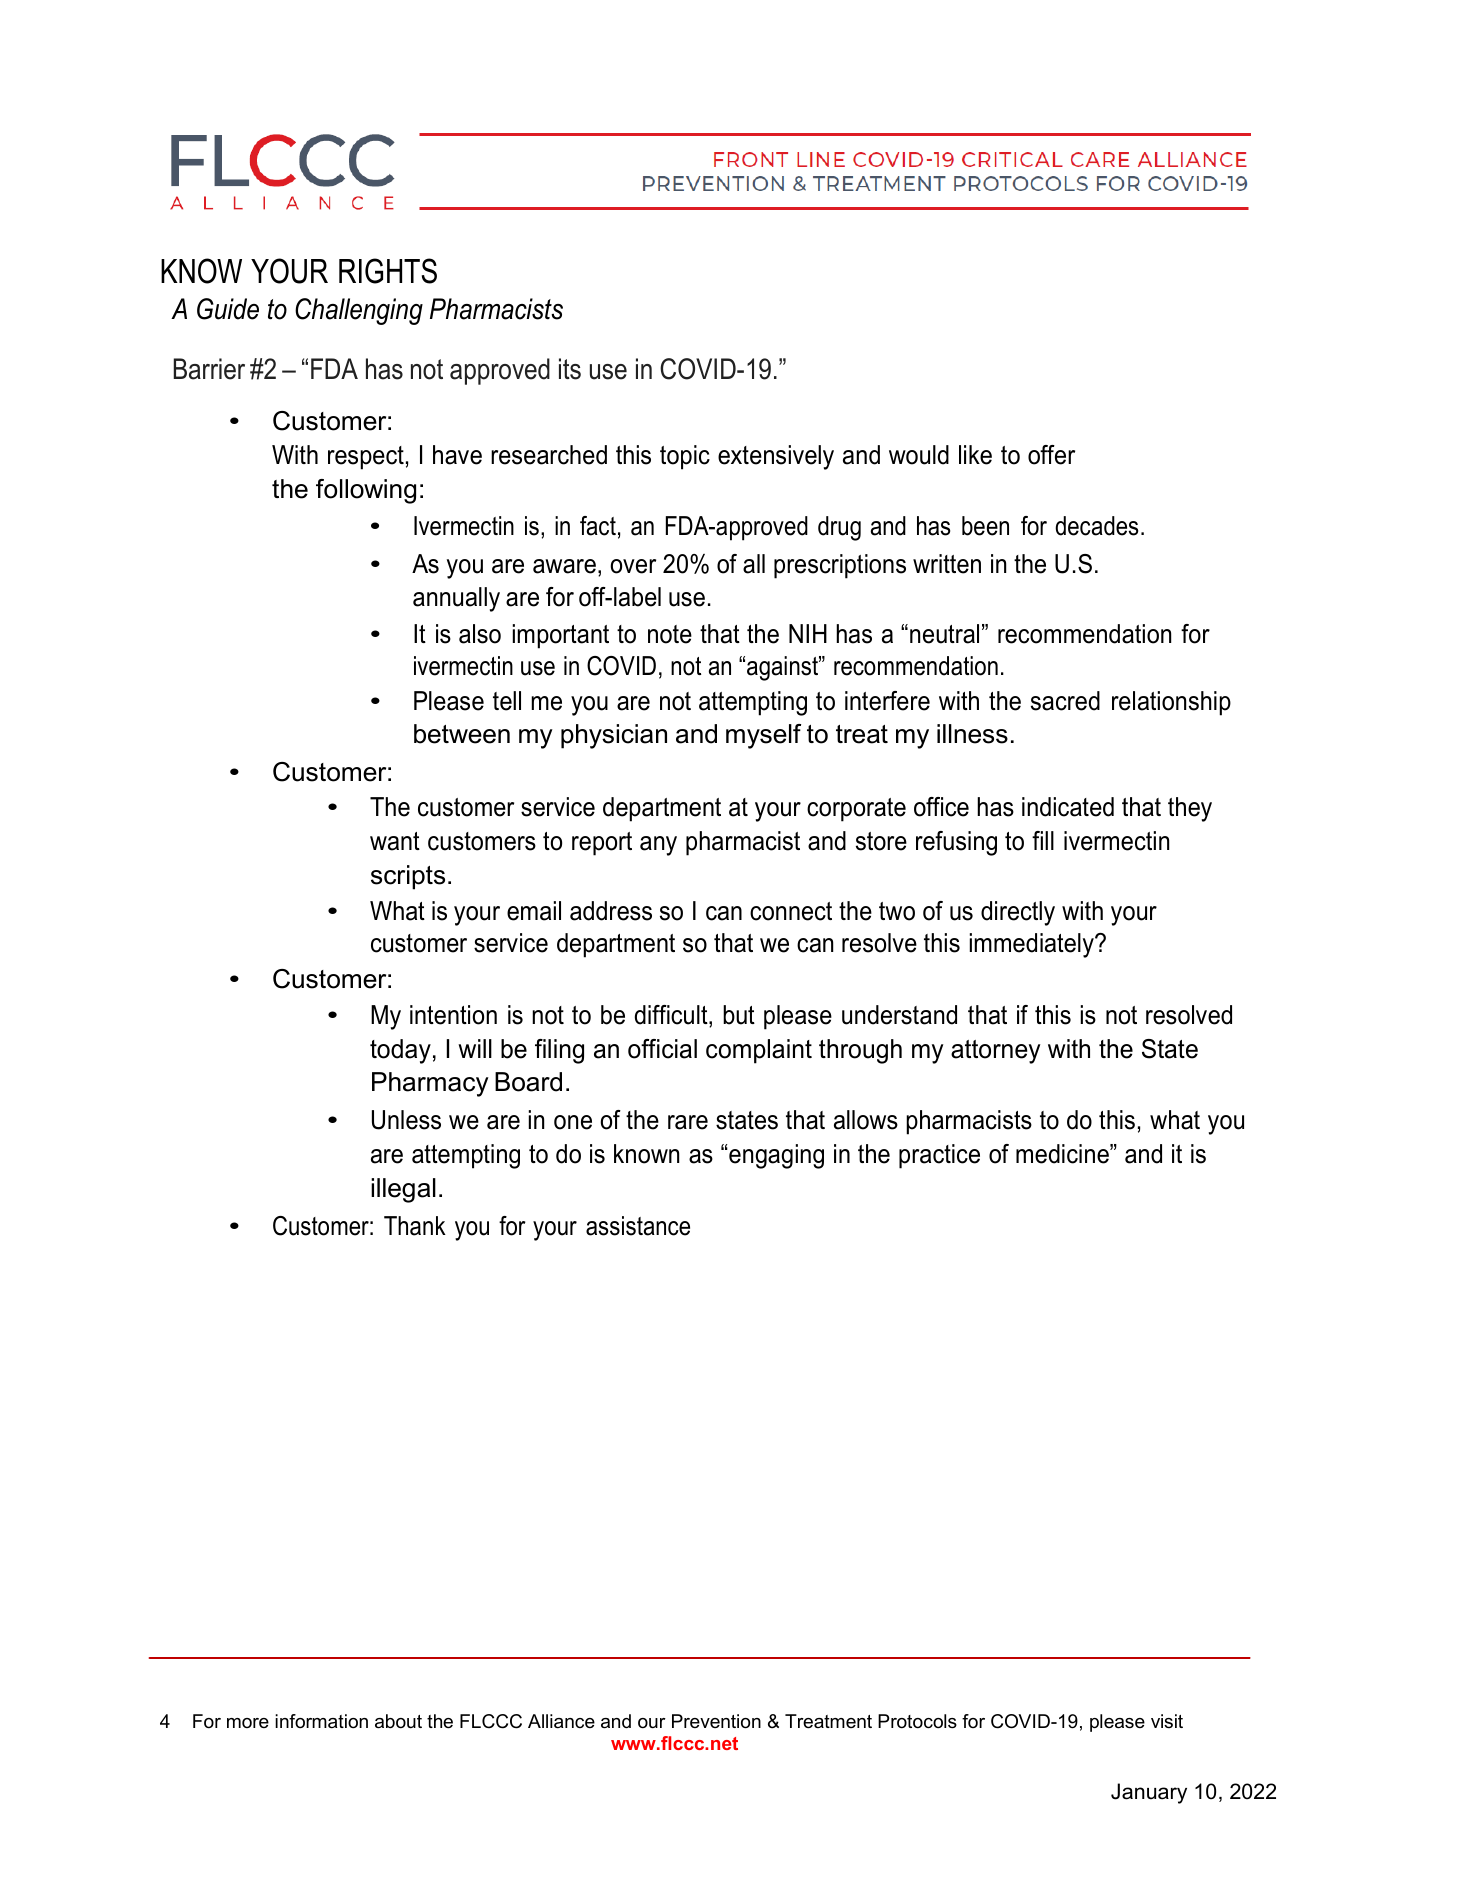 This screenshot has width=1461, height=1890. Describe the element at coordinates (995, 1052) in the screenshot. I see `attorney` at that location.
